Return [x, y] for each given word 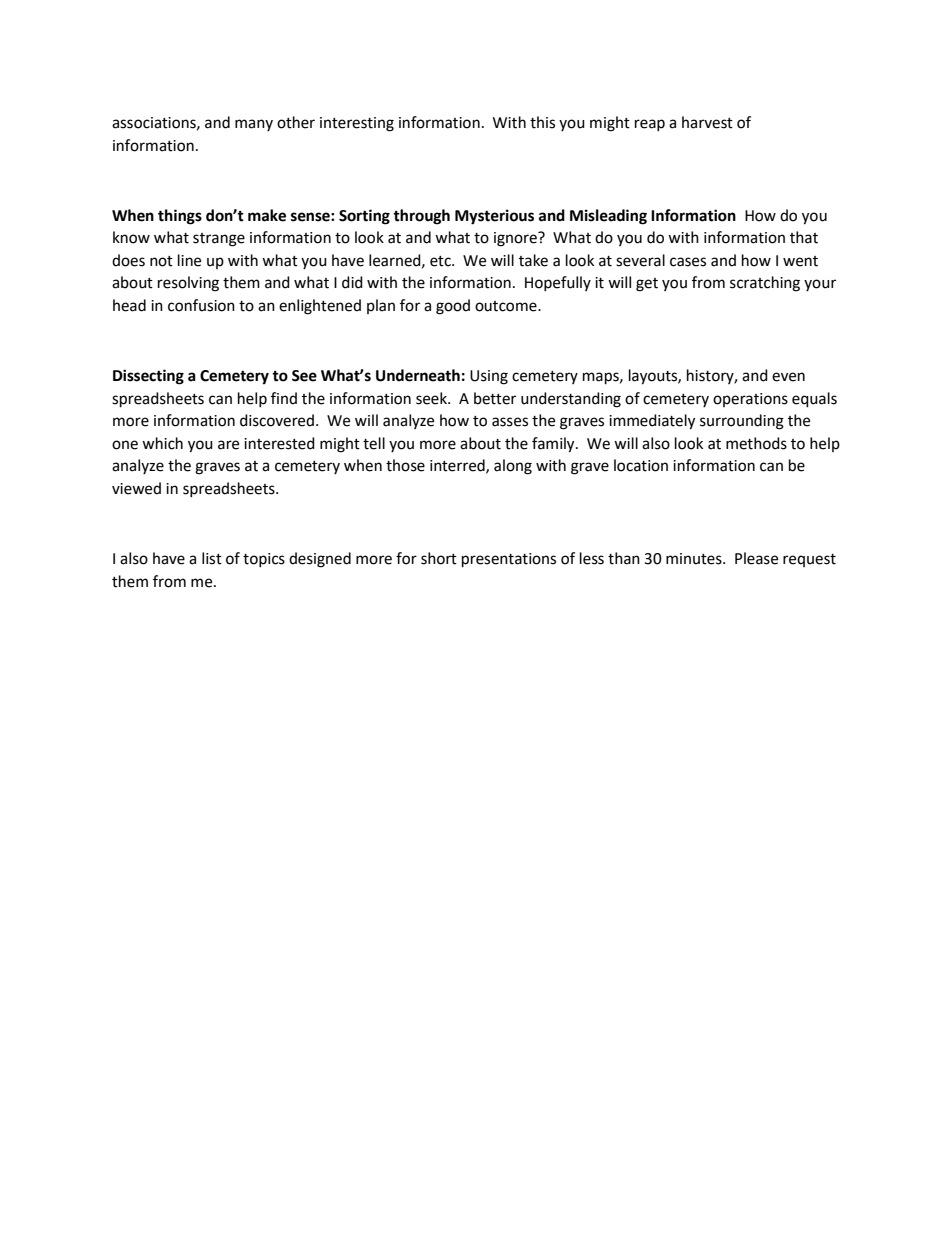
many [254, 125]
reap [650, 125]
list [212, 558]
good [453, 307]
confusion [201, 305]
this [542, 122]
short [439, 558]
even [788, 377]
